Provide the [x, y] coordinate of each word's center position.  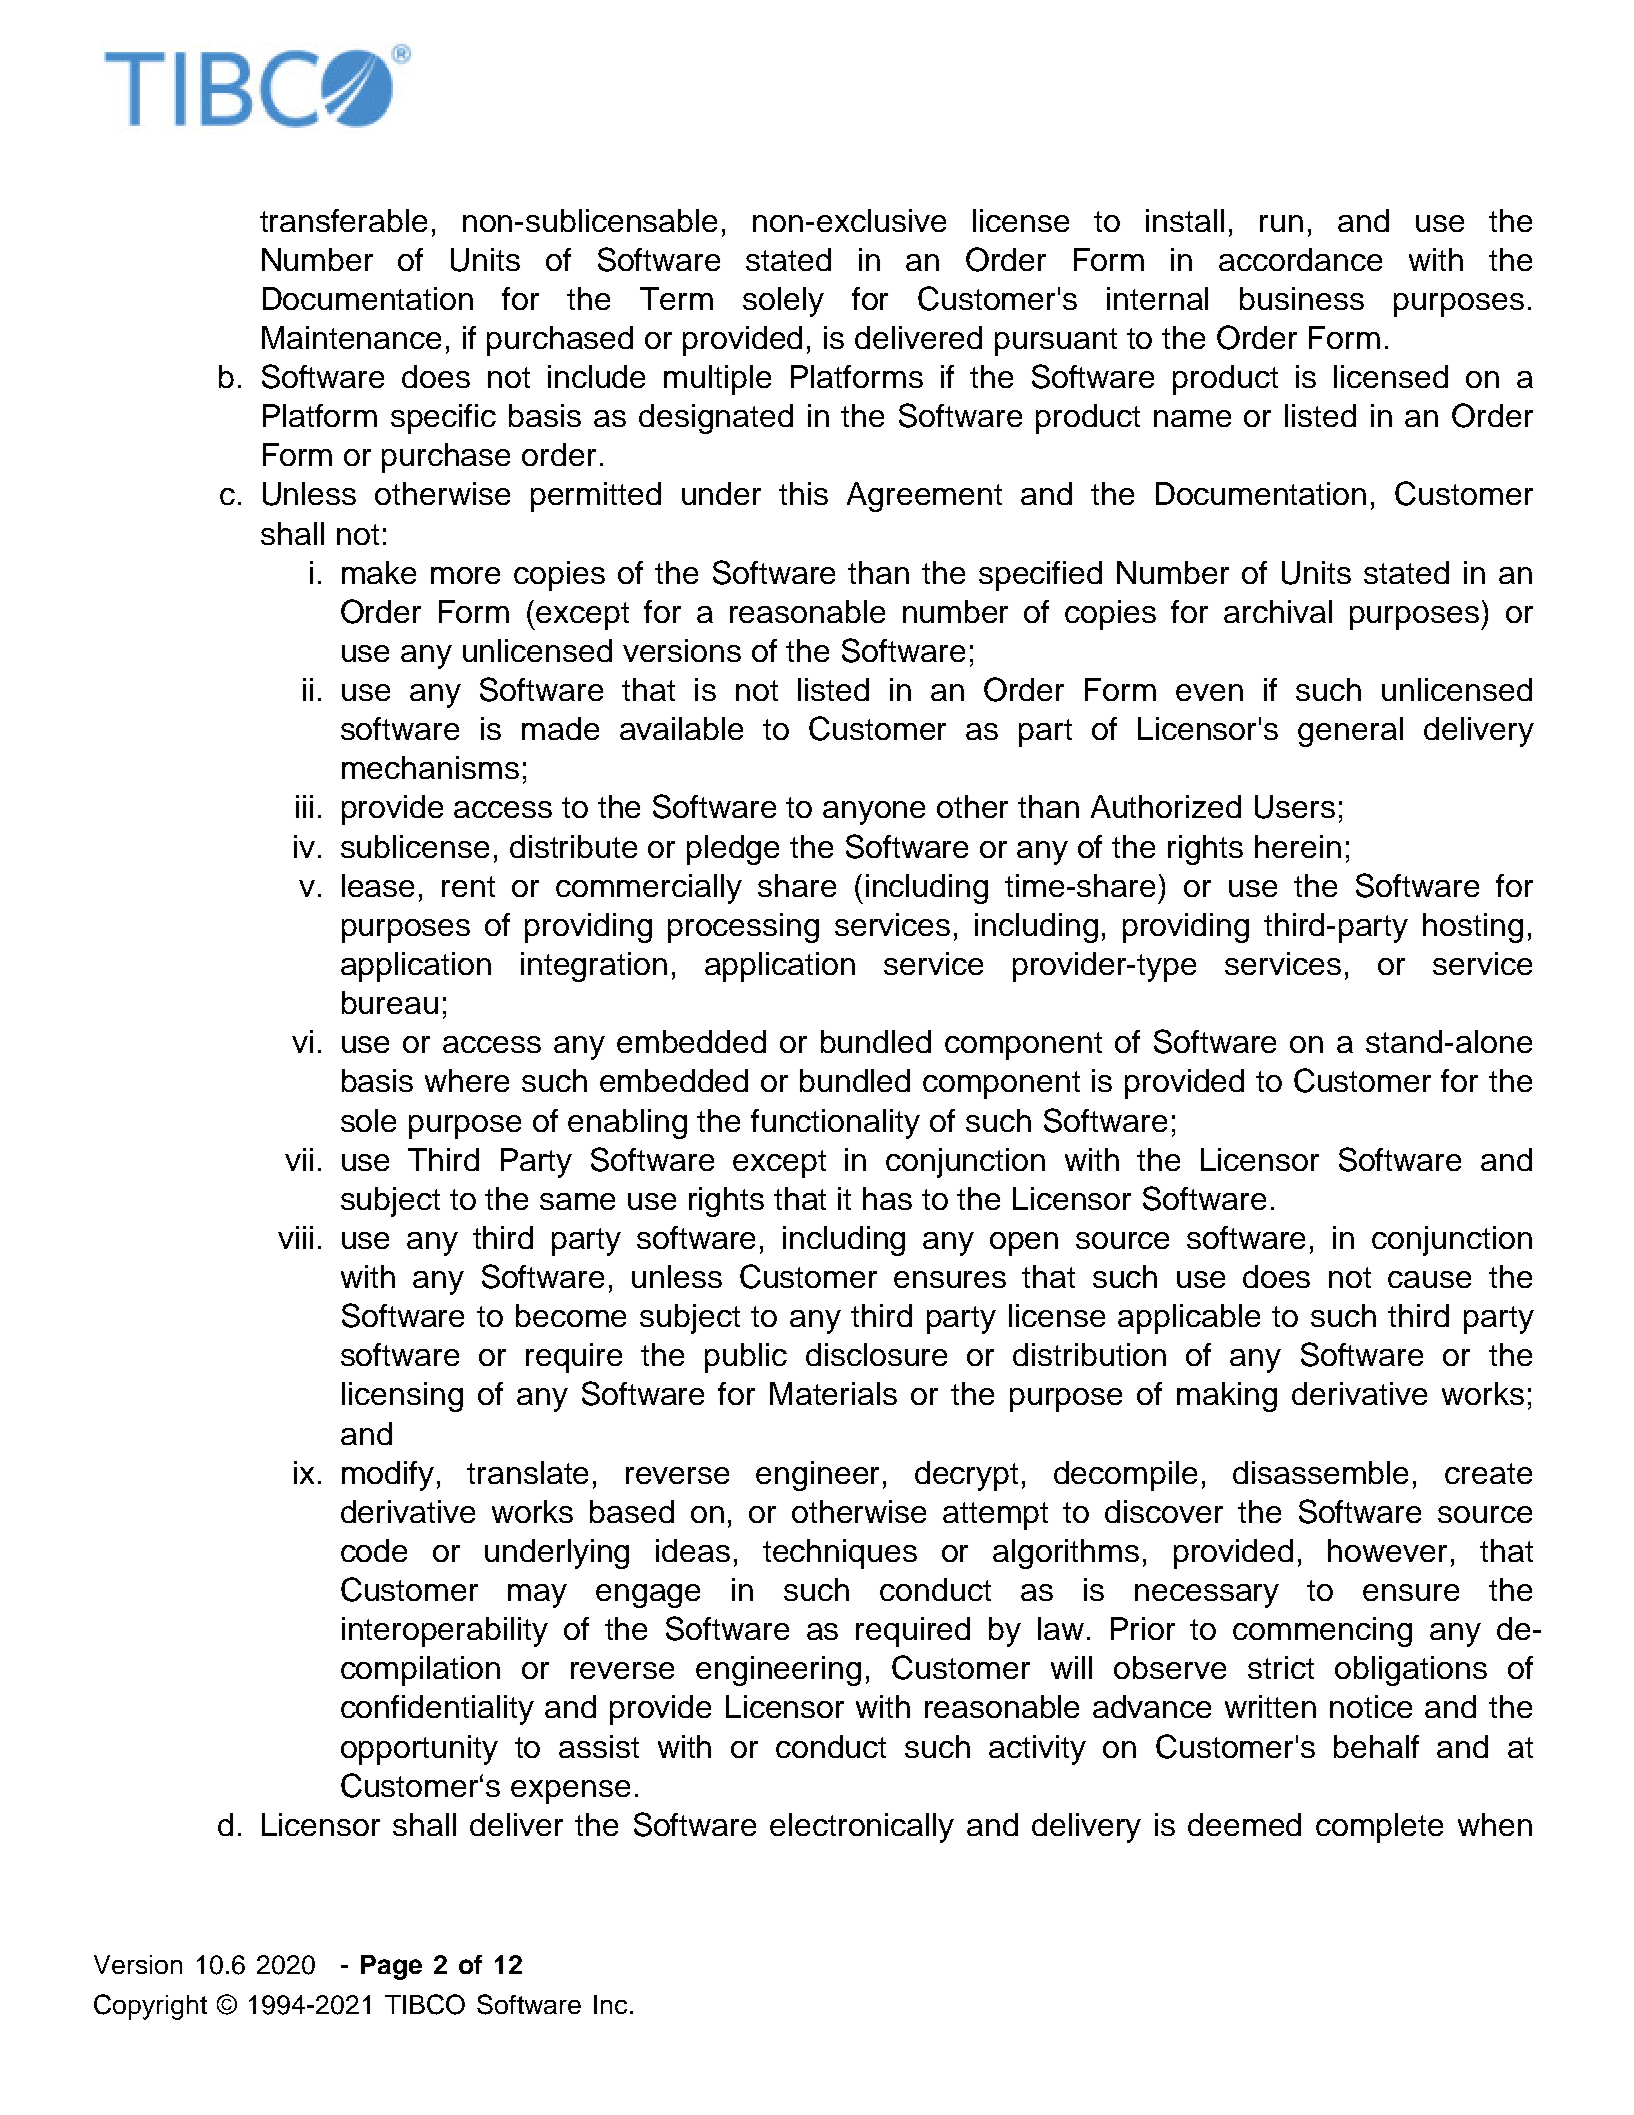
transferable [343, 220]
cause [1429, 1279]
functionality [835, 1124]
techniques [840, 1554]
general [1350, 732]
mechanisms [430, 767]
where [467, 1080]
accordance [1300, 259]
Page [391, 1967]
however [1387, 1550]
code [374, 1550]
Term [676, 298]
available [681, 728]
